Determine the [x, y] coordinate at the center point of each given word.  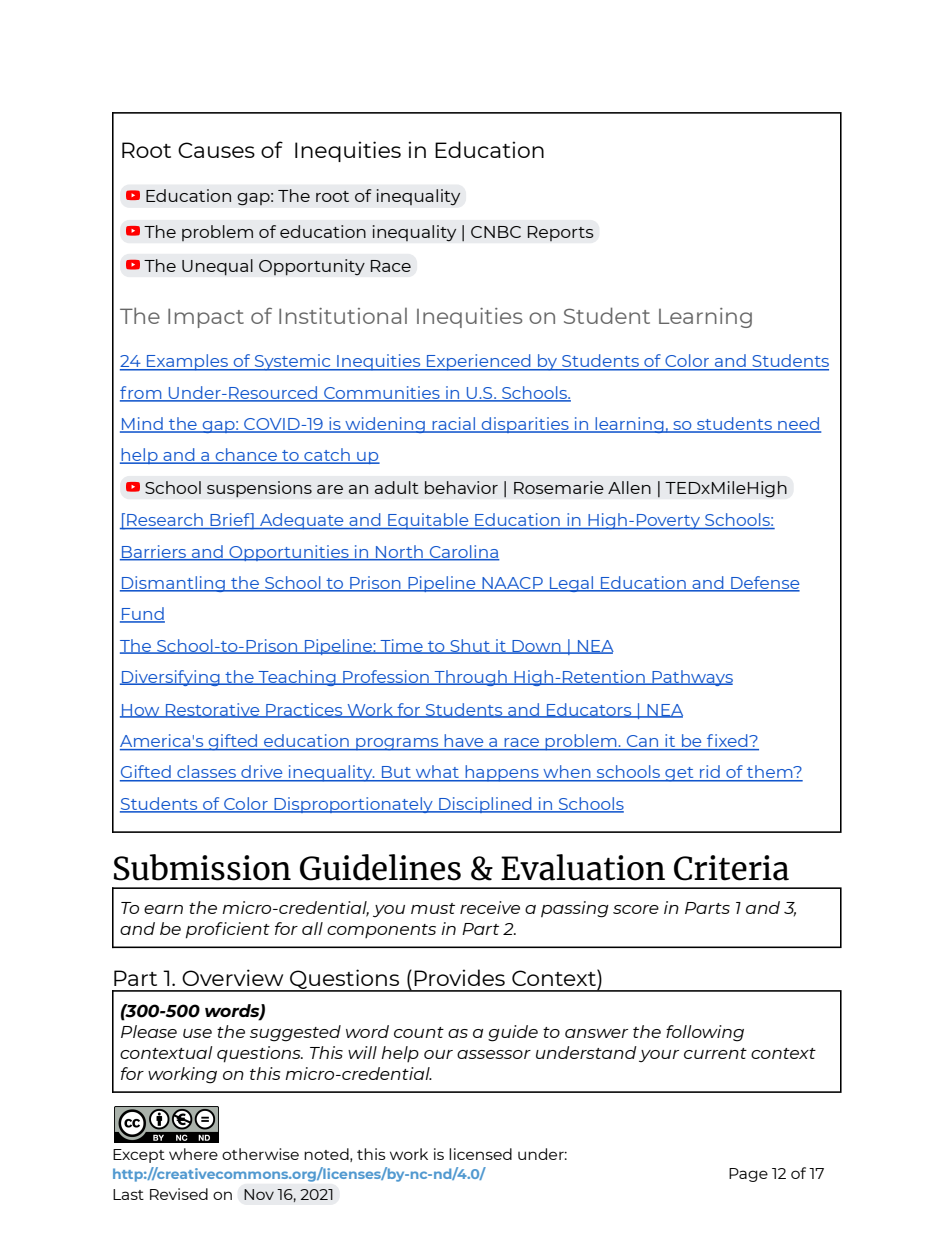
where [193, 1154]
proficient [228, 930]
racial [454, 424]
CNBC [496, 232]
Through [470, 678]
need [798, 424]
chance [246, 456]
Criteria [731, 868]
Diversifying [171, 678]
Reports [560, 234]
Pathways [691, 678]
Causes [216, 150]
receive [490, 907]
